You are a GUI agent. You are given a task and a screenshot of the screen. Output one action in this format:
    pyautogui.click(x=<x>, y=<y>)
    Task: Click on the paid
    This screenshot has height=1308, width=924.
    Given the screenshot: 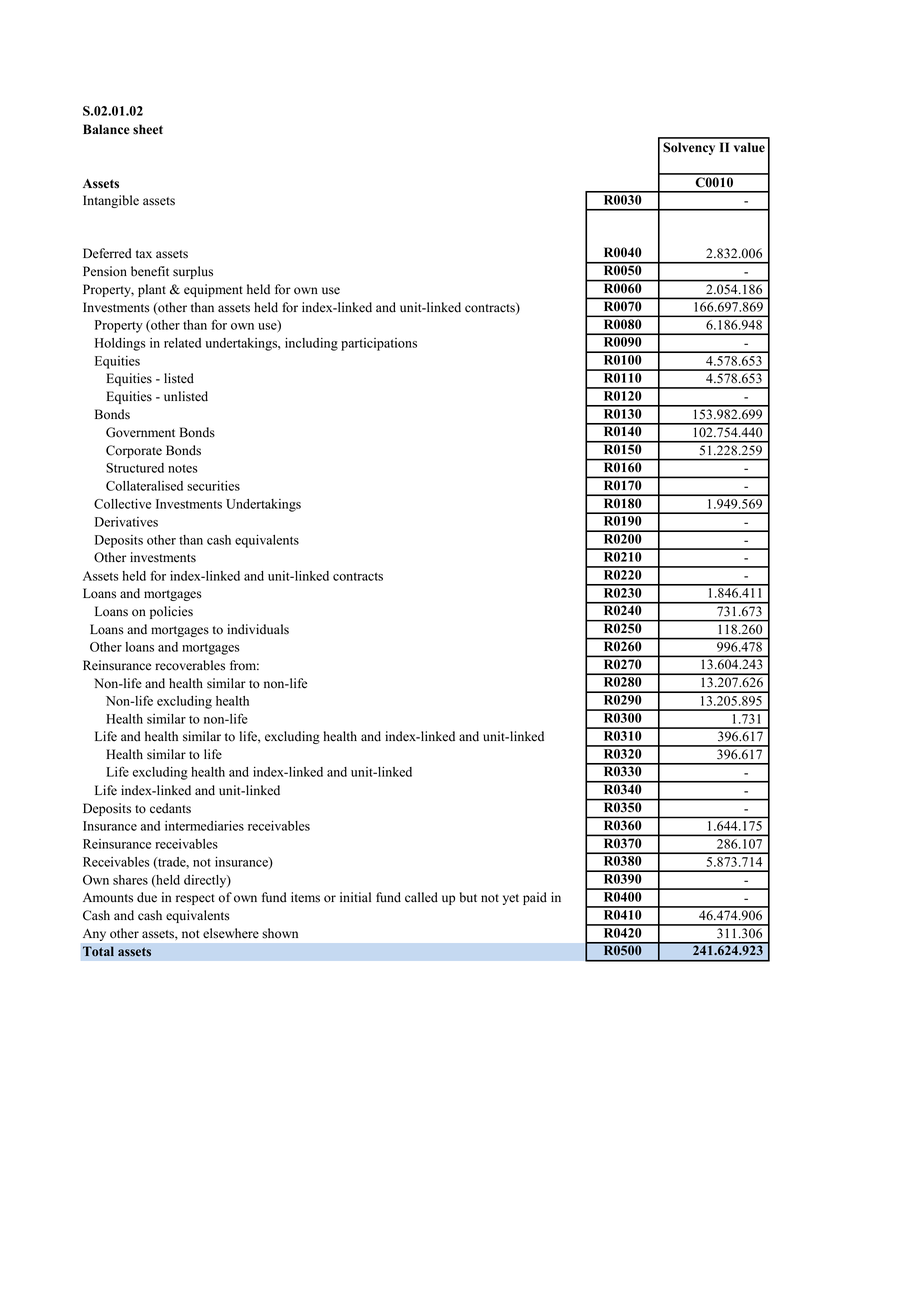 What is the action you would take?
    pyautogui.click(x=535, y=898)
